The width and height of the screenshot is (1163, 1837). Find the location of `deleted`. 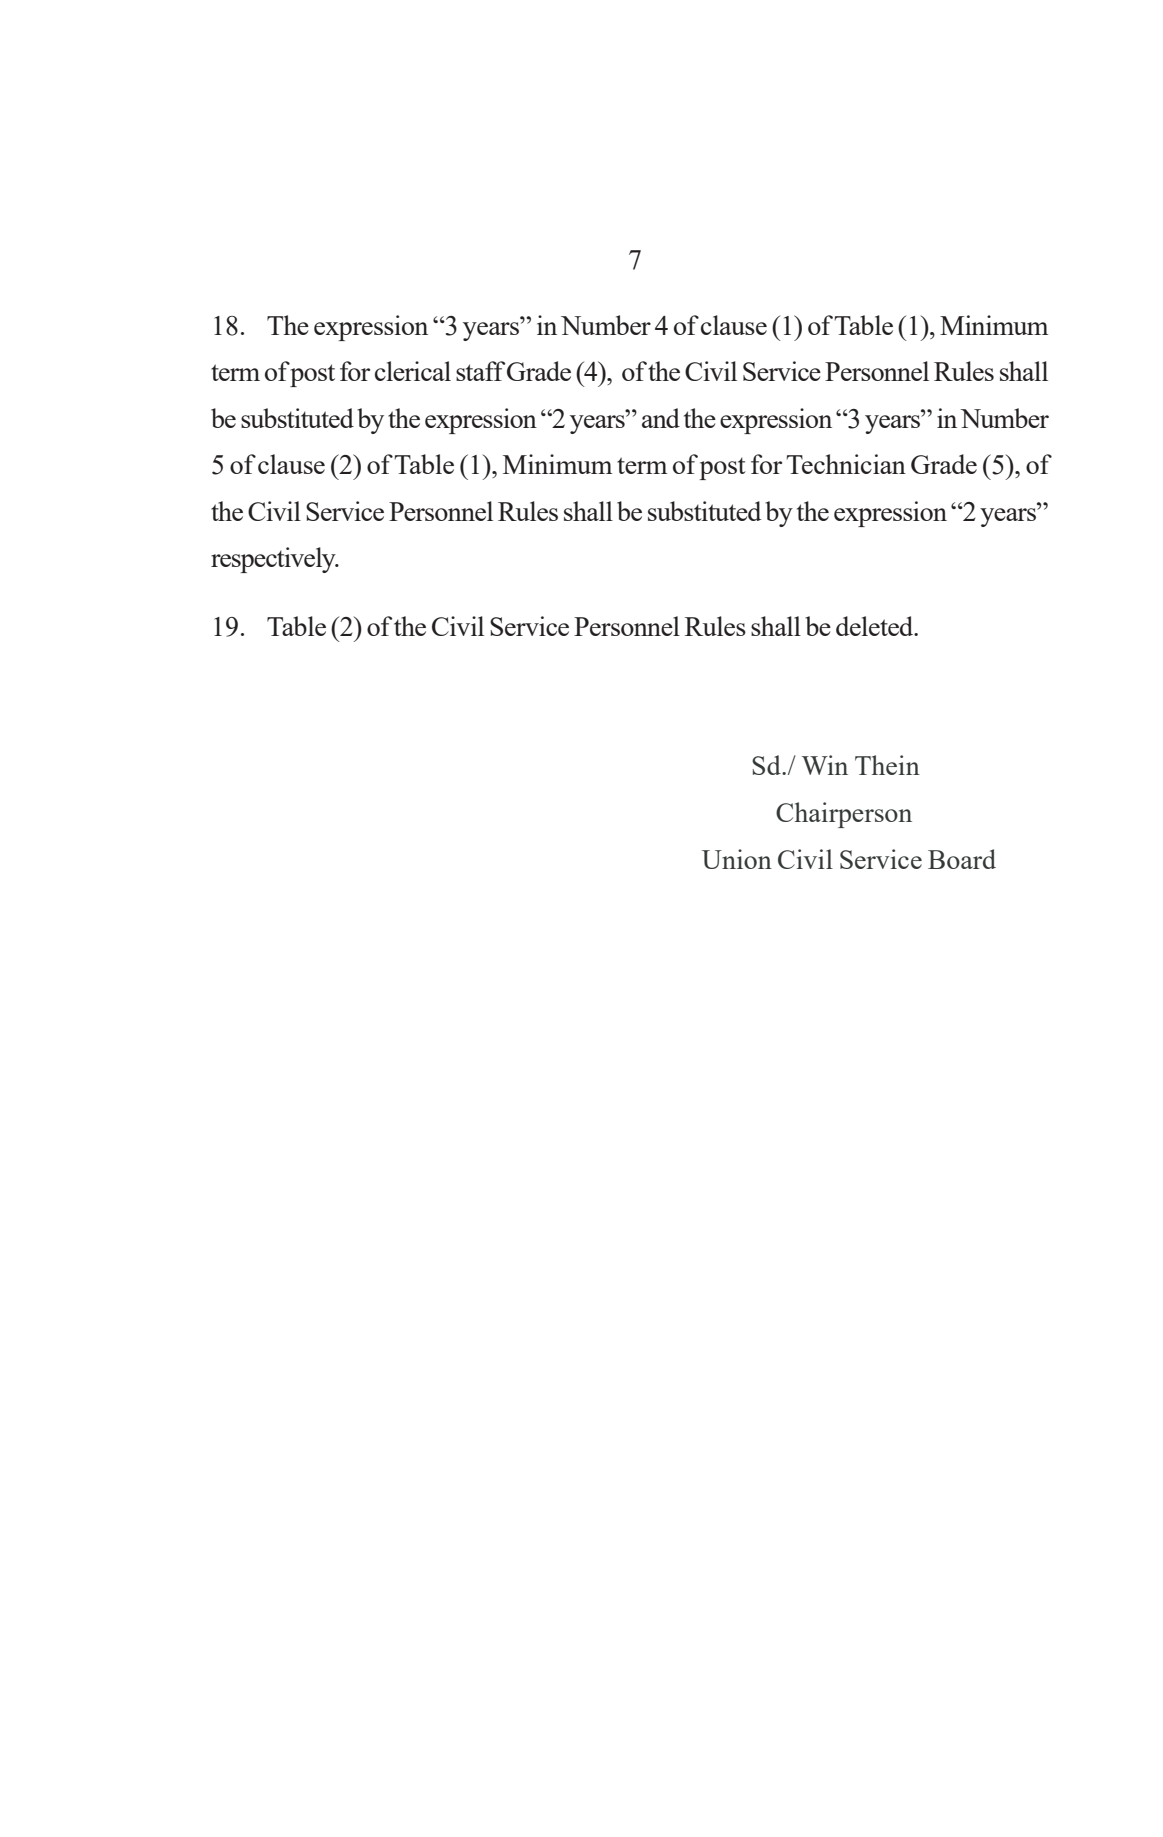

deleted is located at coordinates (876, 626).
